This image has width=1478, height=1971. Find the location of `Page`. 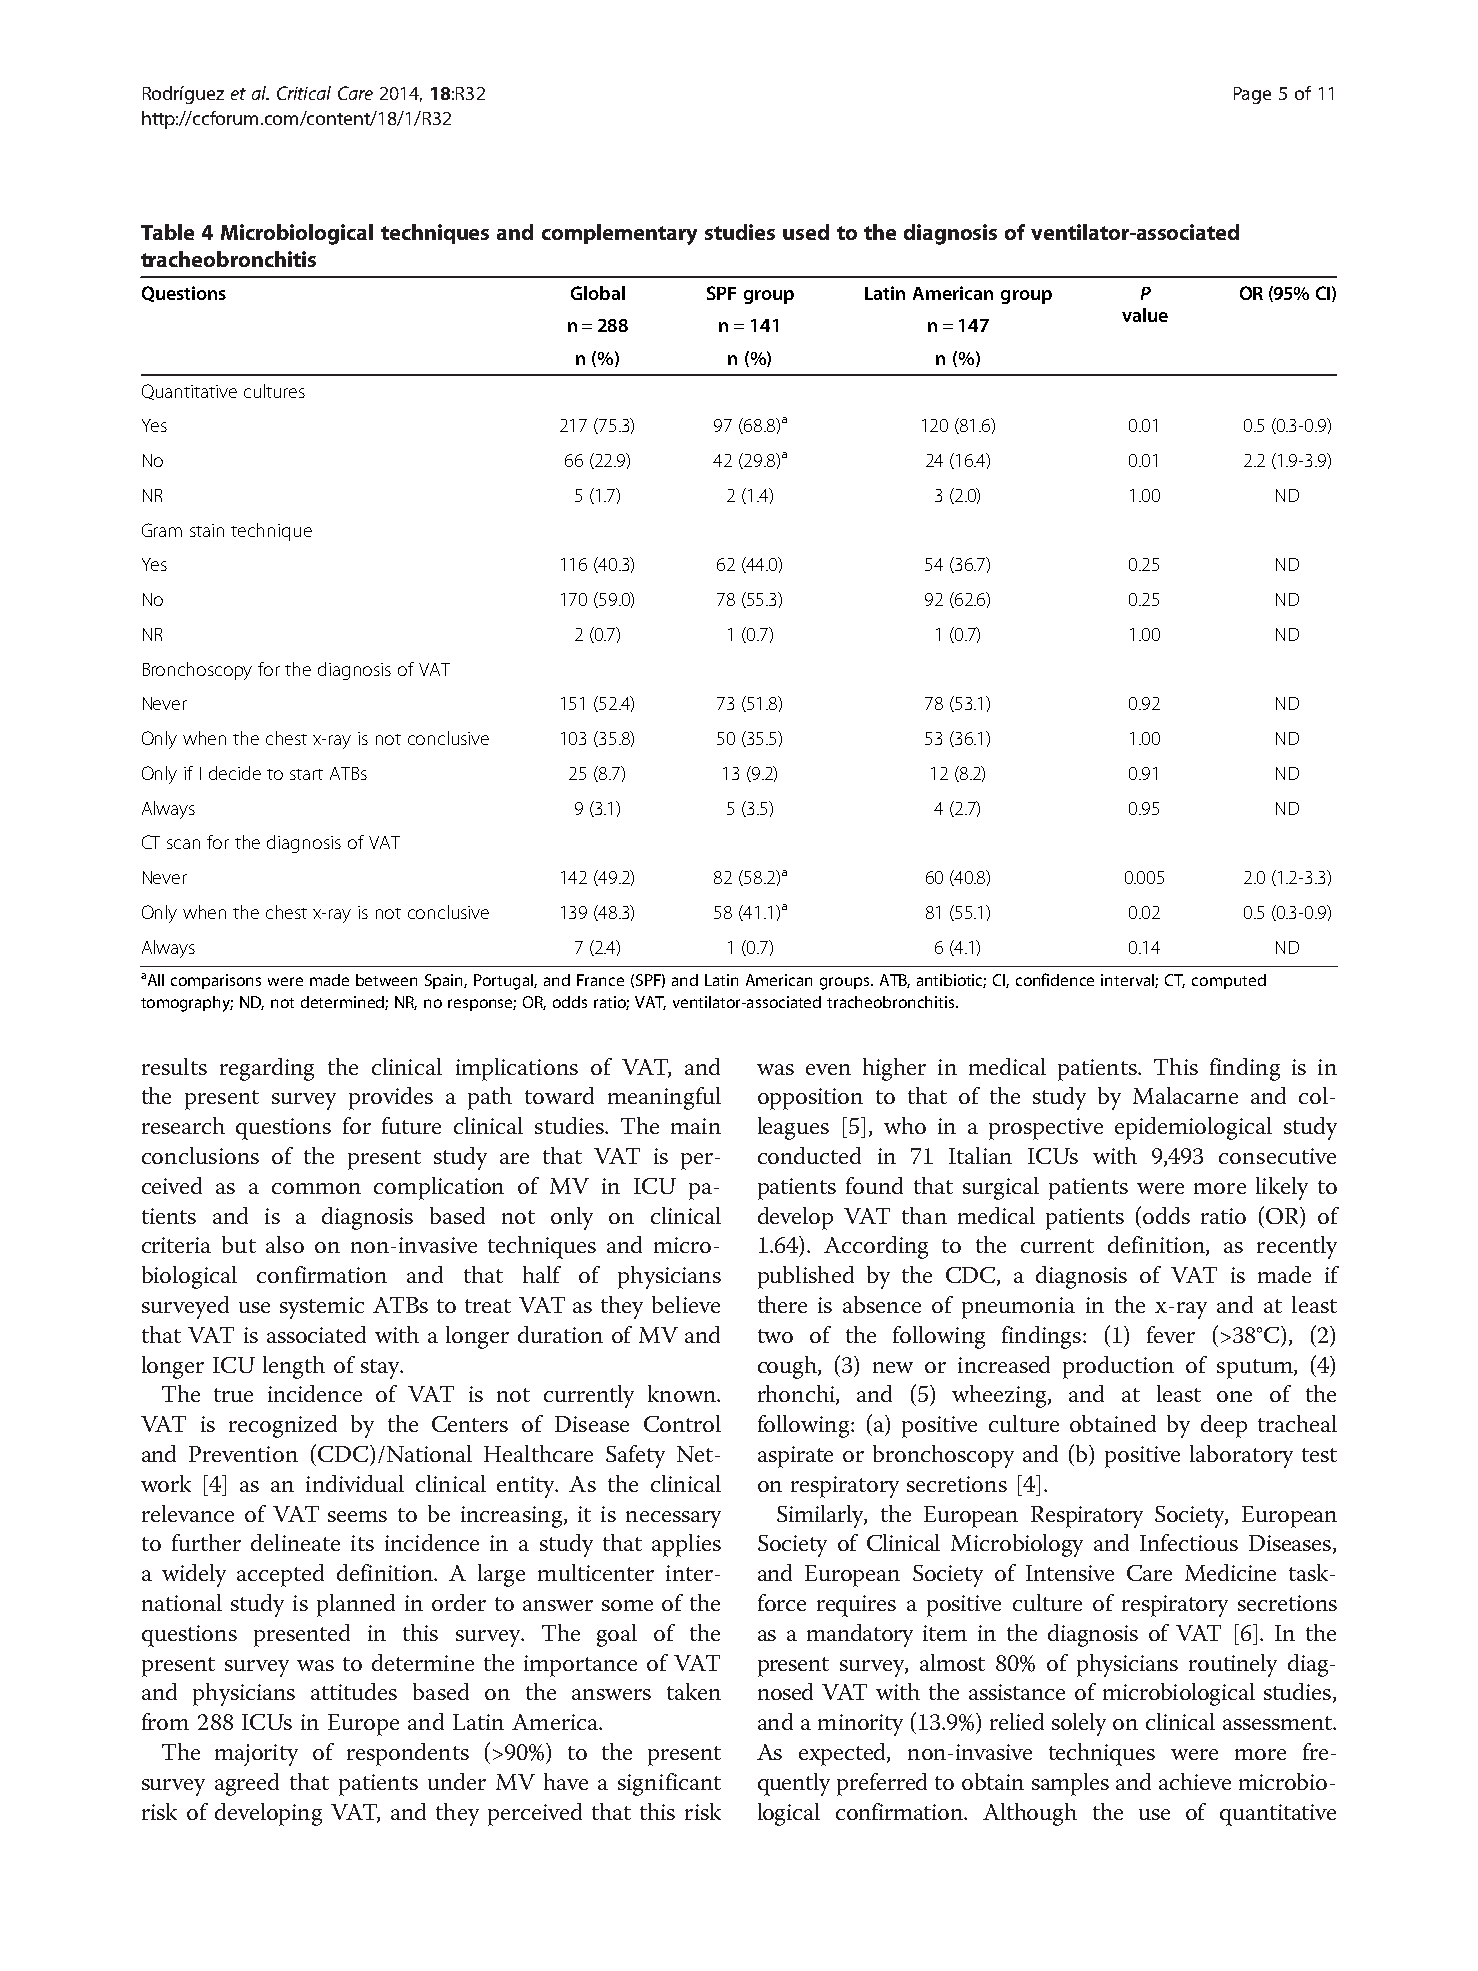

Page is located at coordinates (1252, 95).
